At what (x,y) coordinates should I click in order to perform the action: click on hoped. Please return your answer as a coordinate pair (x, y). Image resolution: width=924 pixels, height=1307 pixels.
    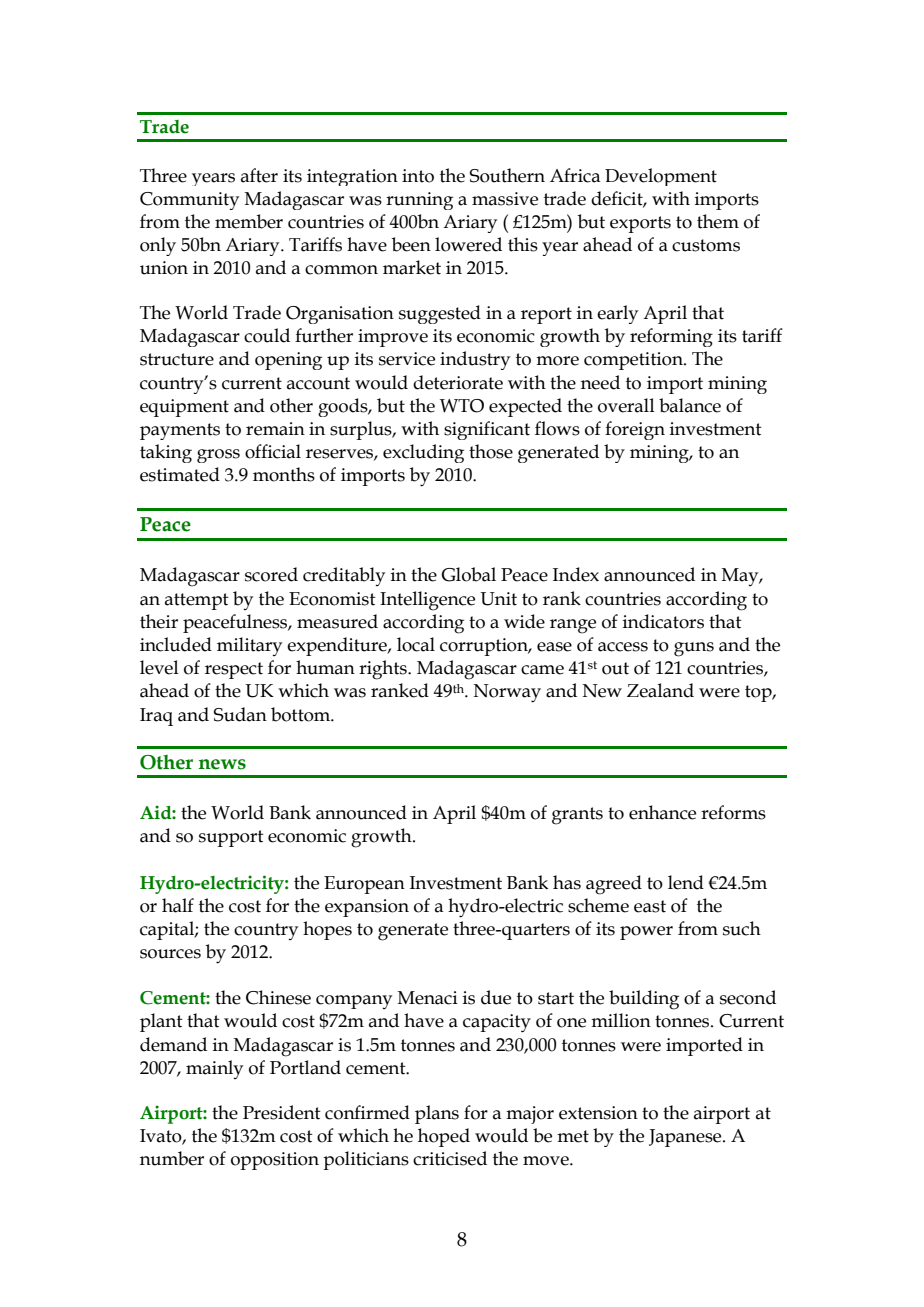
    Looking at the image, I should click on (444, 1137).
